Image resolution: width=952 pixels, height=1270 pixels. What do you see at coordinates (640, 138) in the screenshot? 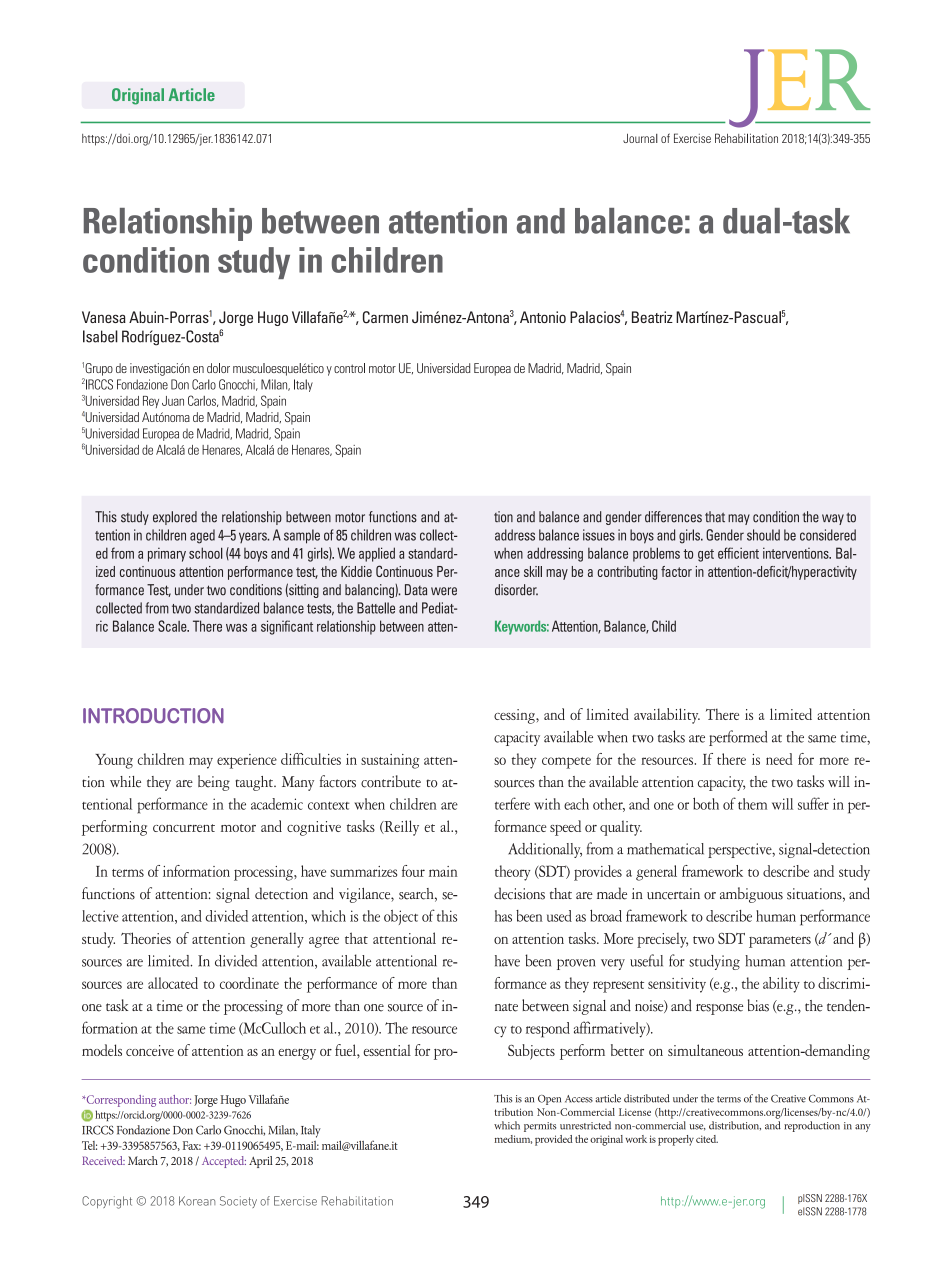
I see `Journal` at bounding box center [640, 138].
